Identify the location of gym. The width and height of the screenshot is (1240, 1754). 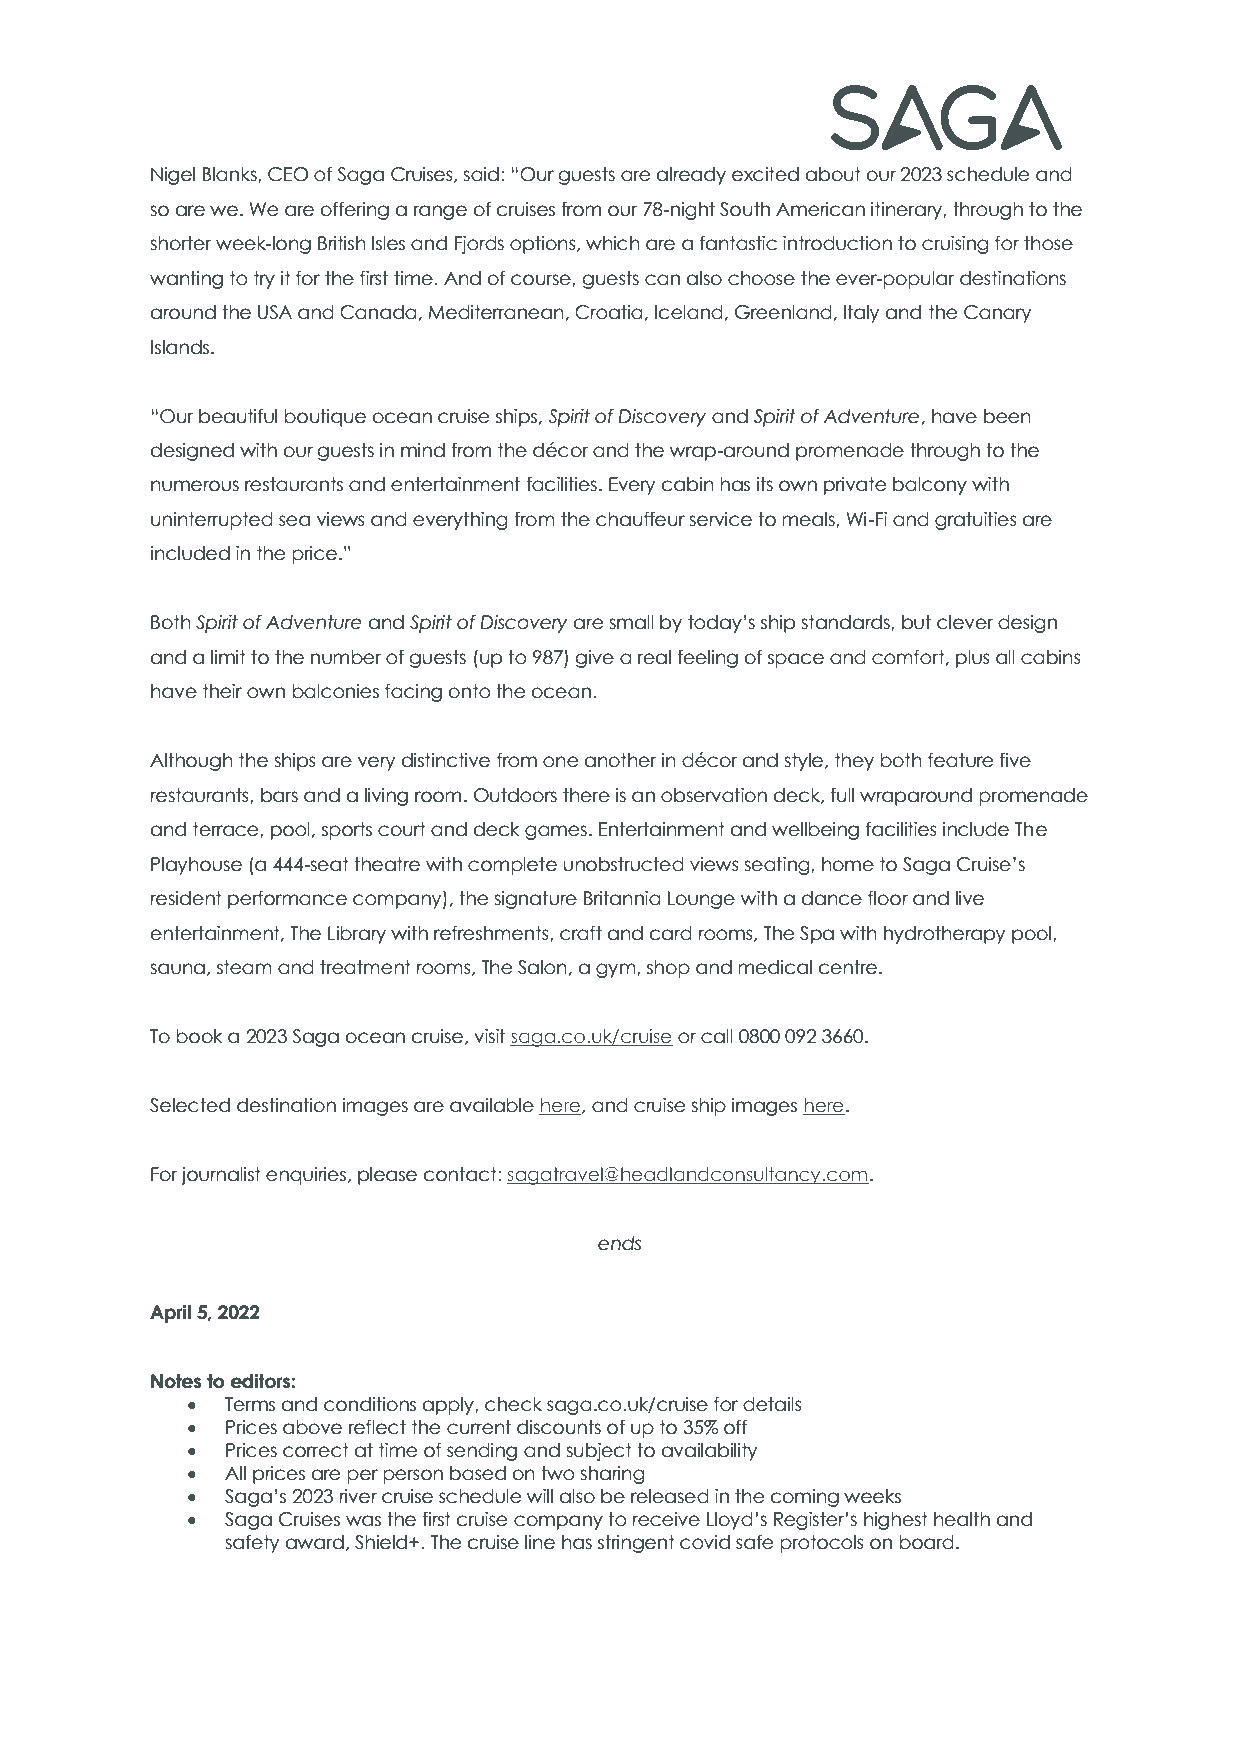
(617, 970).
